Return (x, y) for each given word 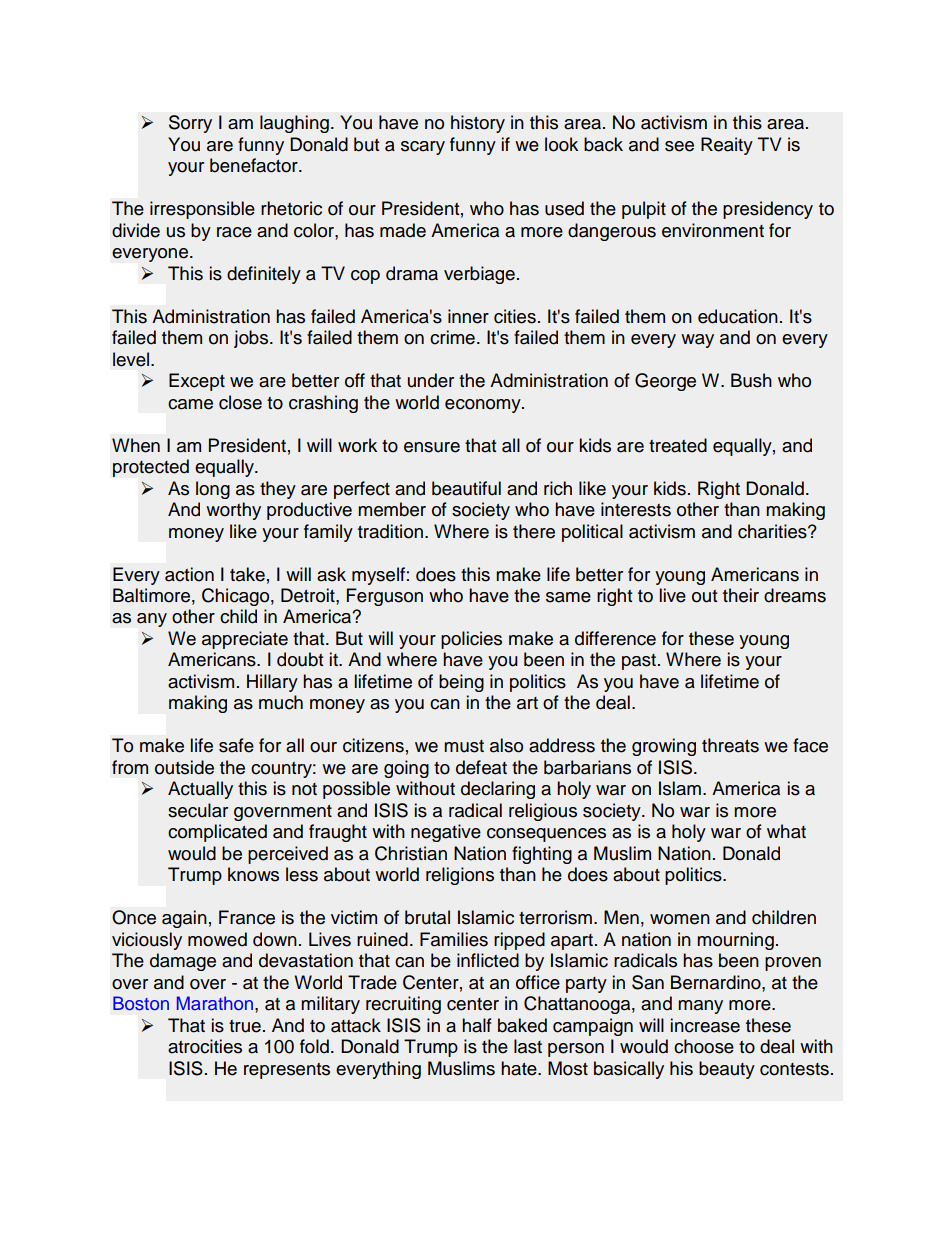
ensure (432, 447)
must (464, 746)
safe (236, 745)
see (679, 146)
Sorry (190, 124)
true (245, 1026)
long (213, 490)
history (478, 124)
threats (730, 745)
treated (678, 445)
